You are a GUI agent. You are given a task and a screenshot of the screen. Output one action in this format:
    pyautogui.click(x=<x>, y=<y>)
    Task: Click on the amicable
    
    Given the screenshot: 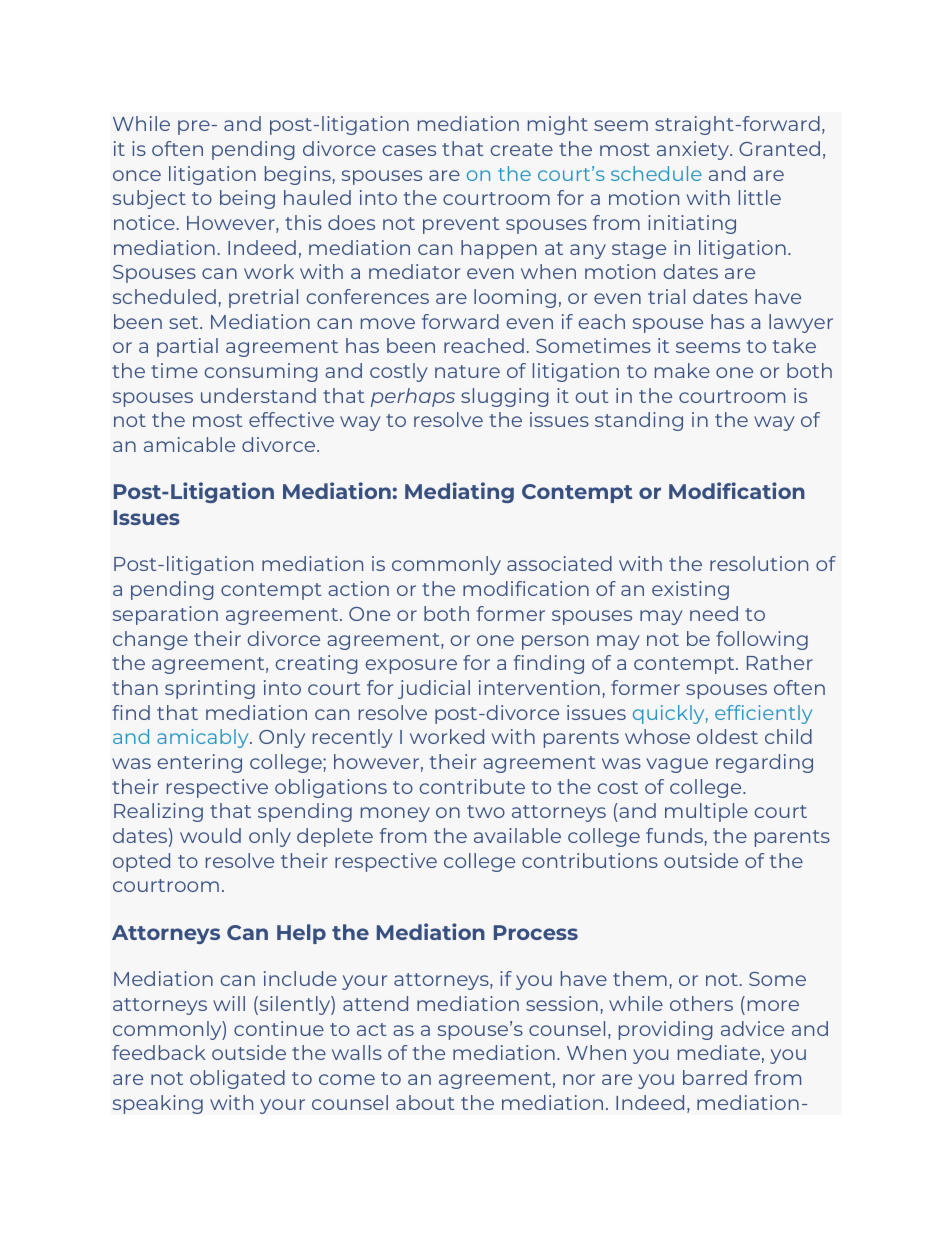 What is the action you would take?
    pyautogui.click(x=189, y=444)
